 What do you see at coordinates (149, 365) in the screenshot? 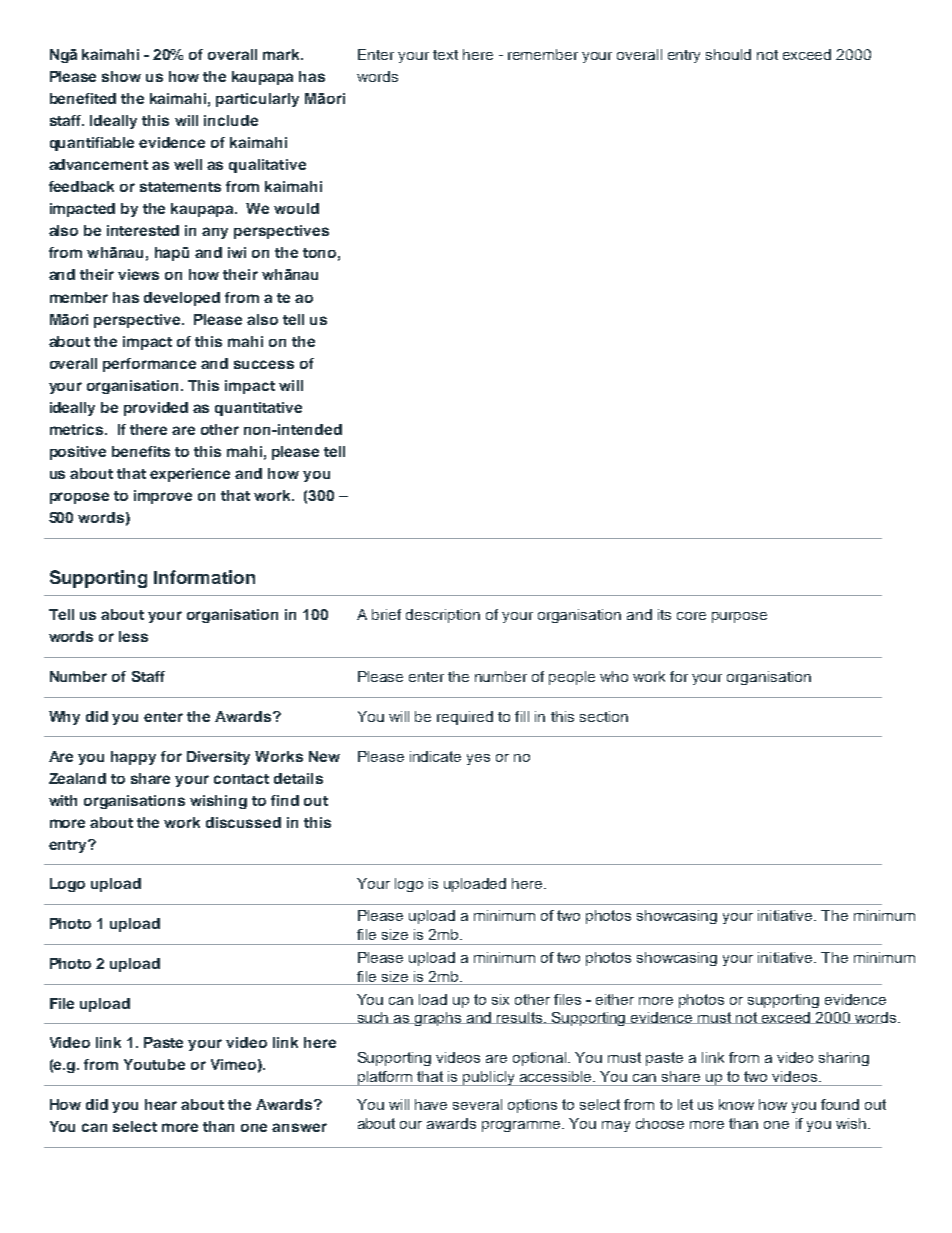
I see `performance` at bounding box center [149, 365].
